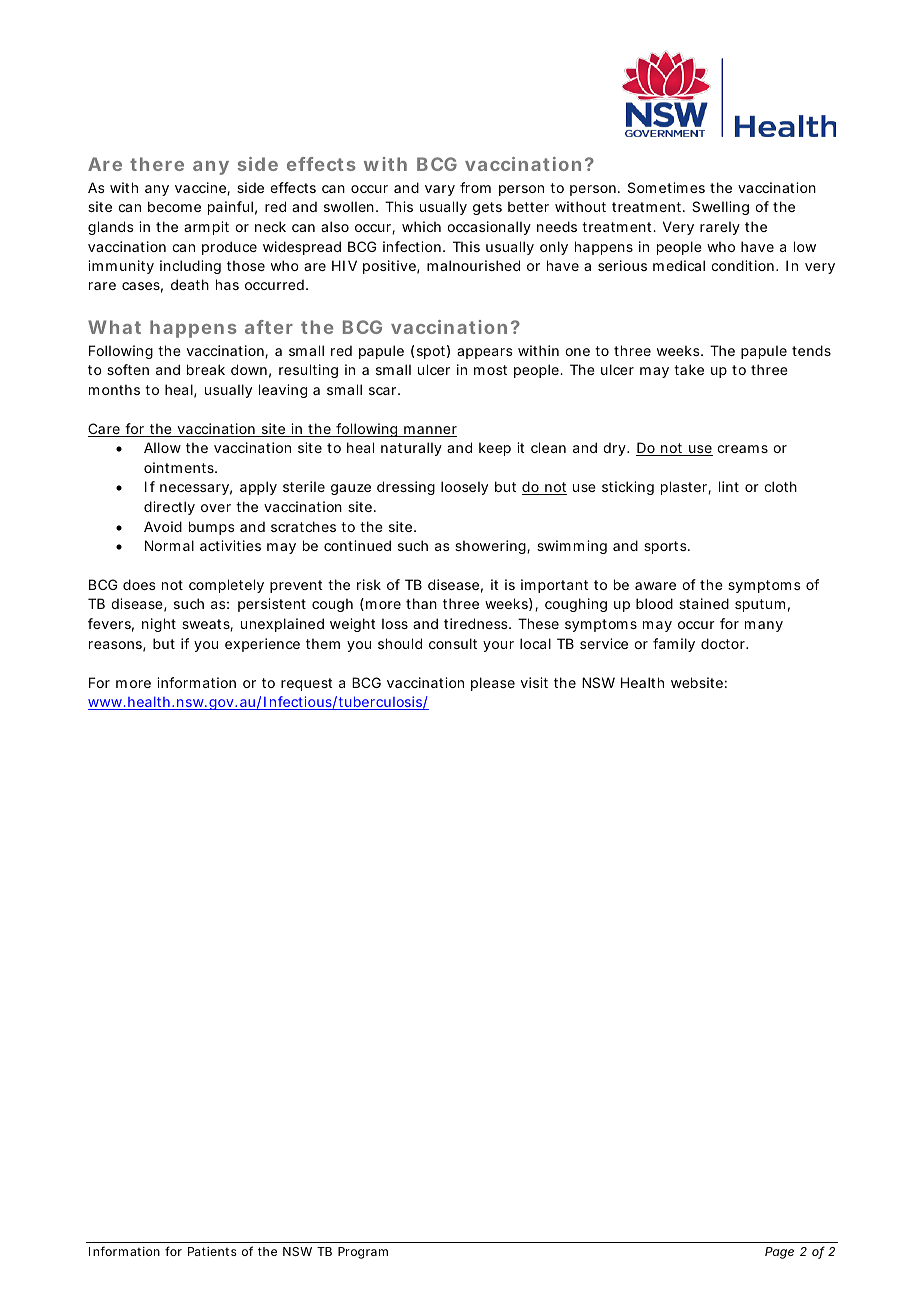 This page has width=924, height=1308. What do you see at coordinates (493, 684) in the page?
I see `please` at bounding box center [493, 684].
